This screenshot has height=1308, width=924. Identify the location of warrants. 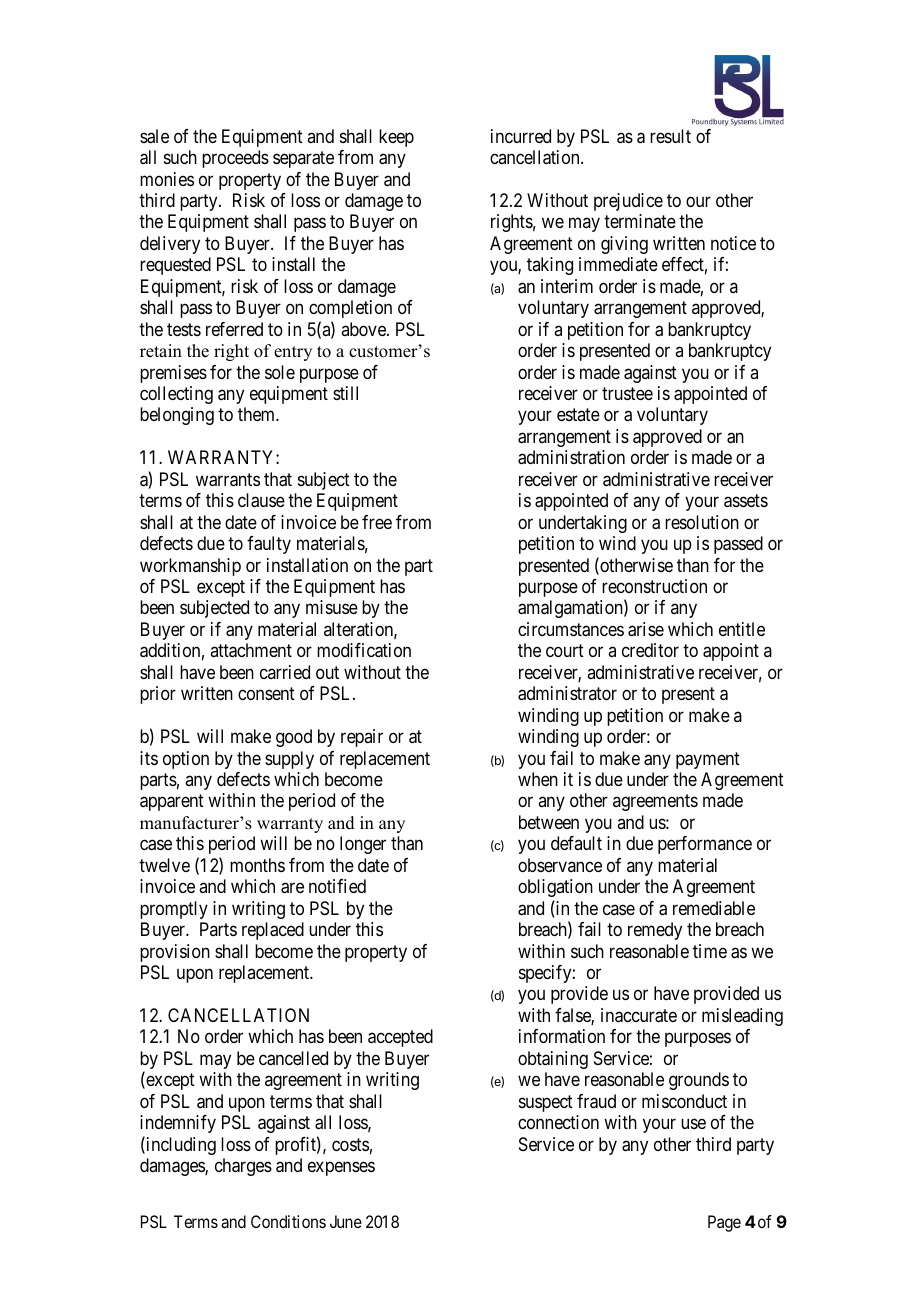
(228, 480).
